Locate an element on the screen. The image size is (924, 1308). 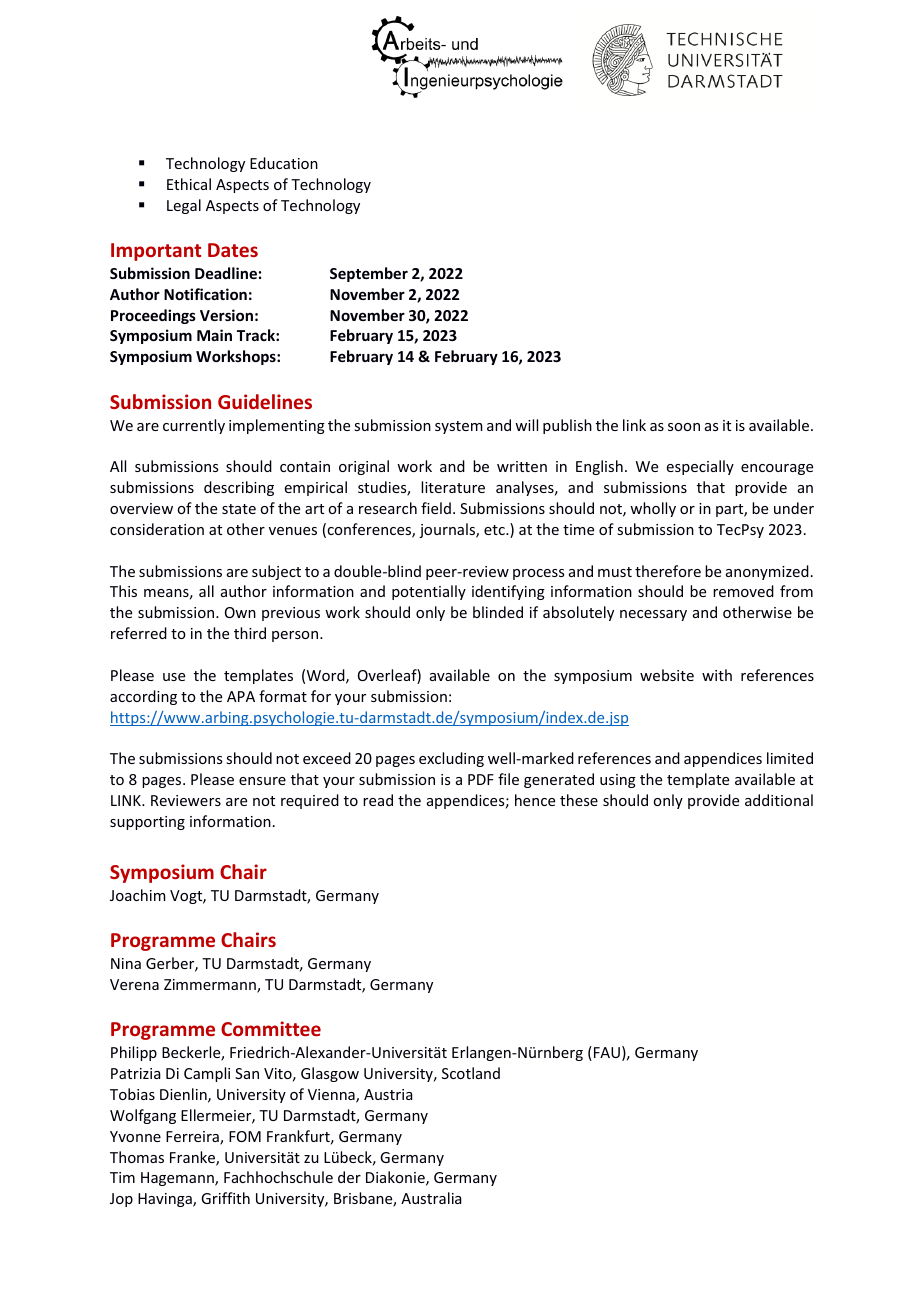
excluding is located at coordinates (451, 759).
